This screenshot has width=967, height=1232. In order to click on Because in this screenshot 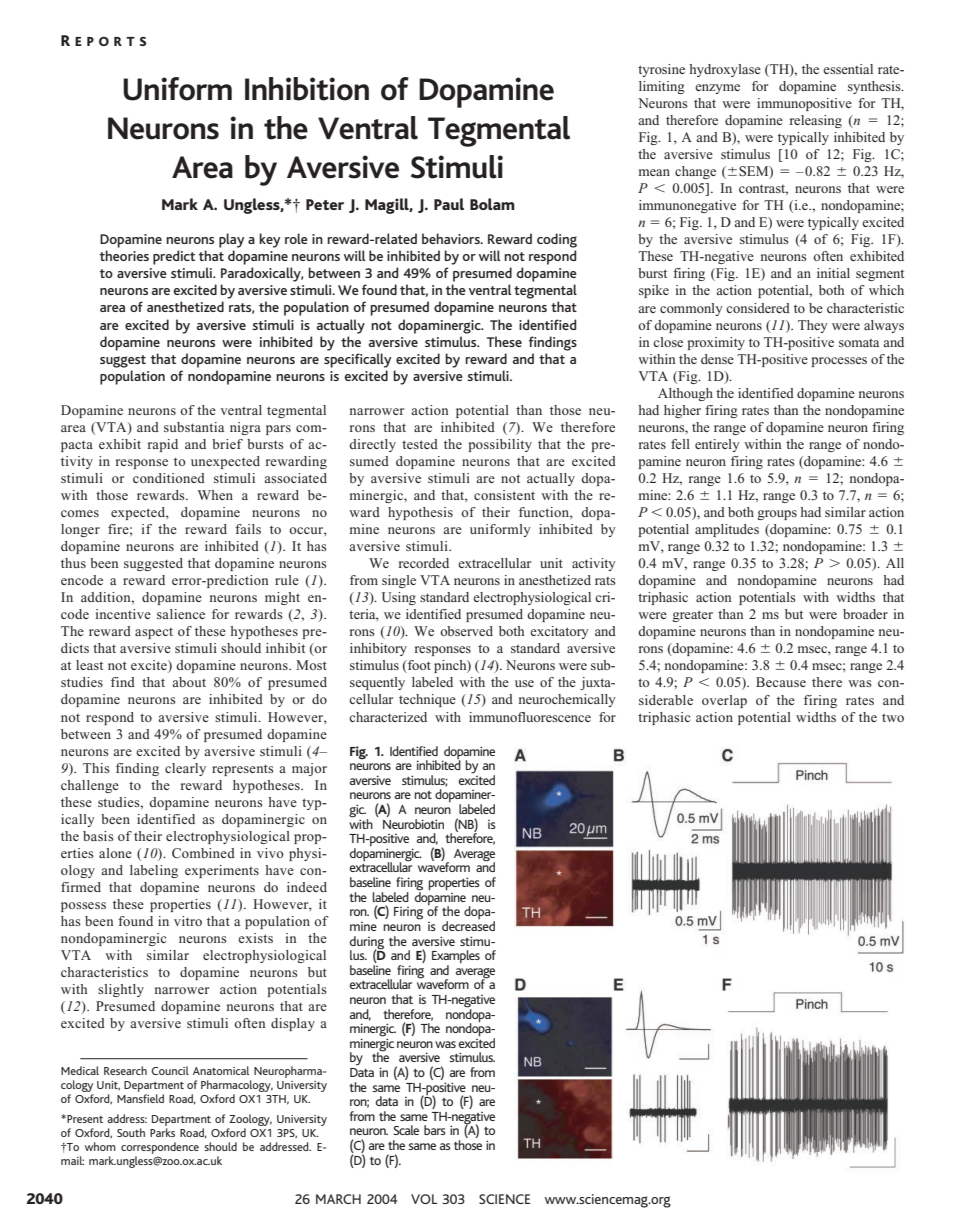, I will do `click(781, 682)`.
